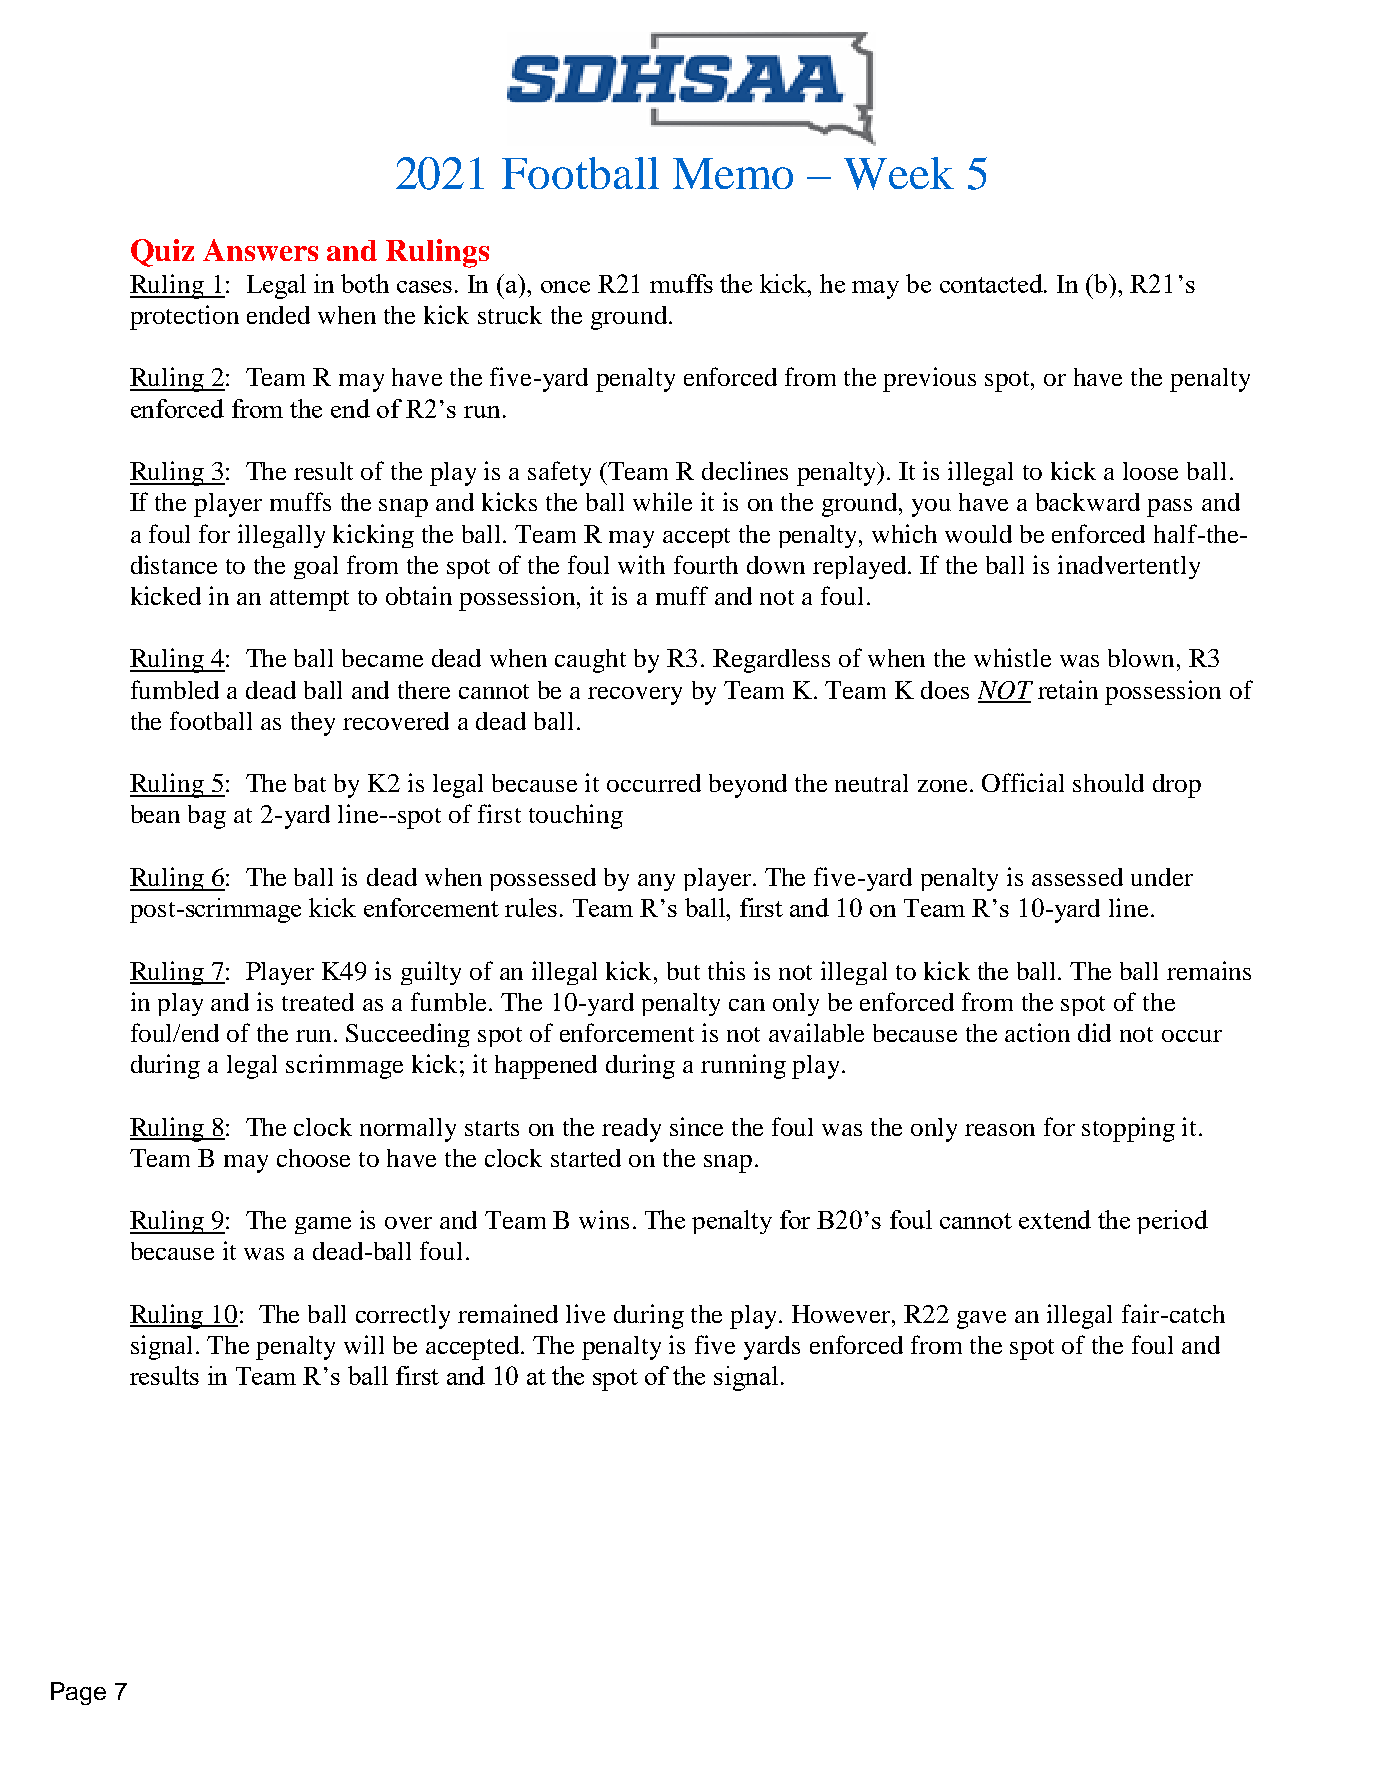  What do you see at coordinates (260, 250) in the screenshot?
I see `Answers` at bounding box center [260, 250].
